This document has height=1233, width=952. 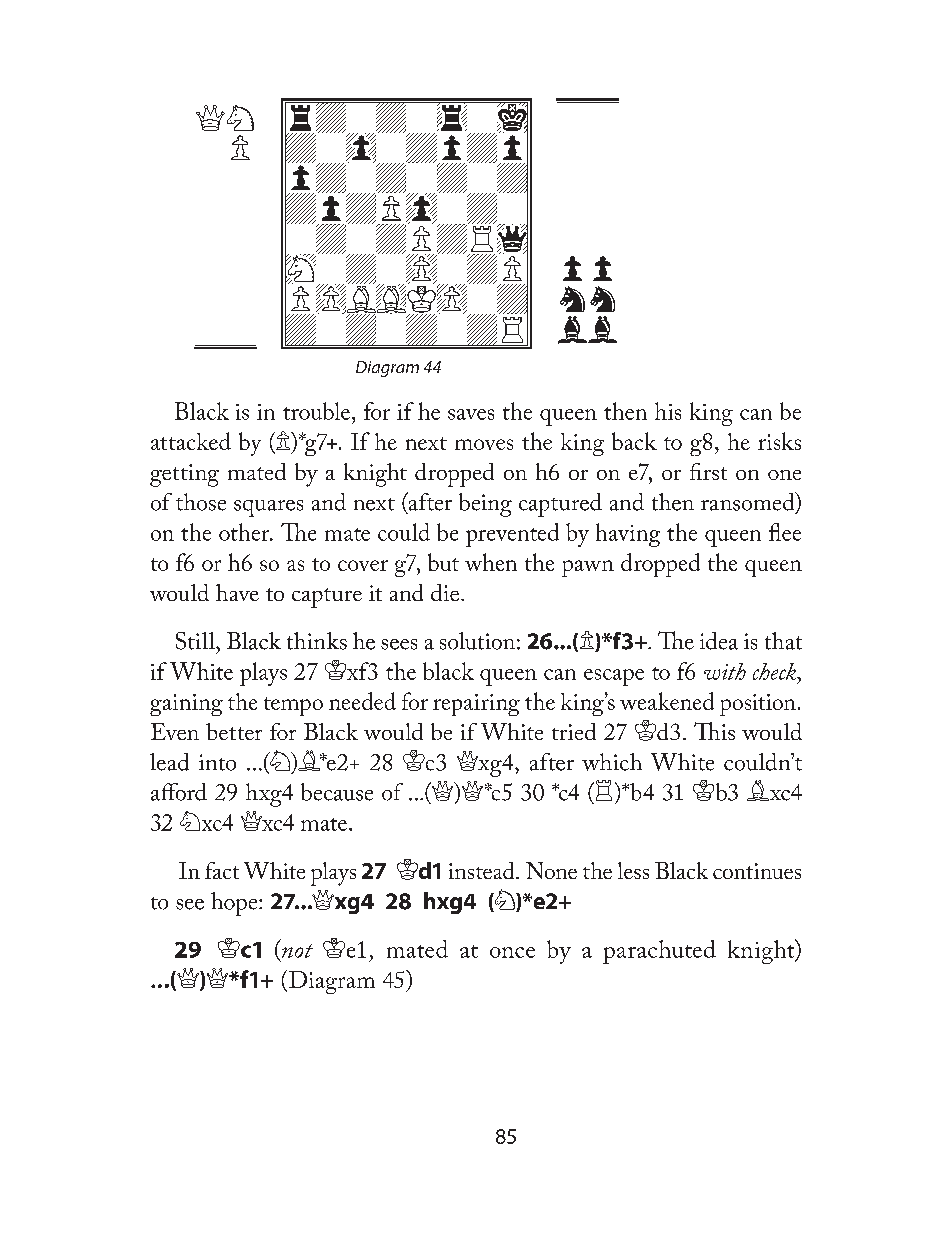 What do you see at coordinates (668, 411) in the document?
I see `his` at bounding box center [668, 411].
